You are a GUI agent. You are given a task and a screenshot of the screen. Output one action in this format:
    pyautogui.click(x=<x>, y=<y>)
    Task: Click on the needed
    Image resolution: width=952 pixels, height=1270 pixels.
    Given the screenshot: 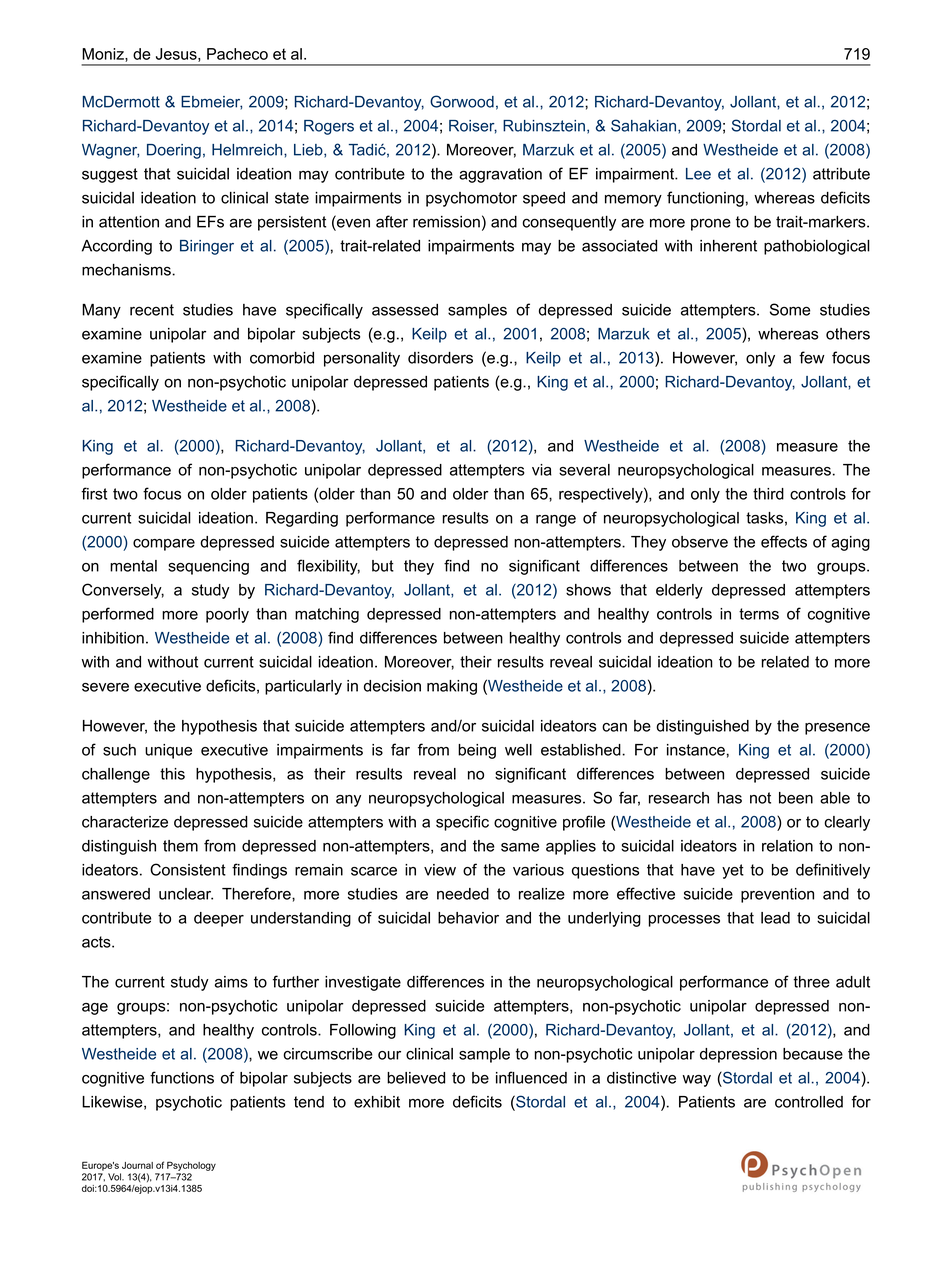 What is the action you would take?
    pyautogui.click(x=463, y=894)
